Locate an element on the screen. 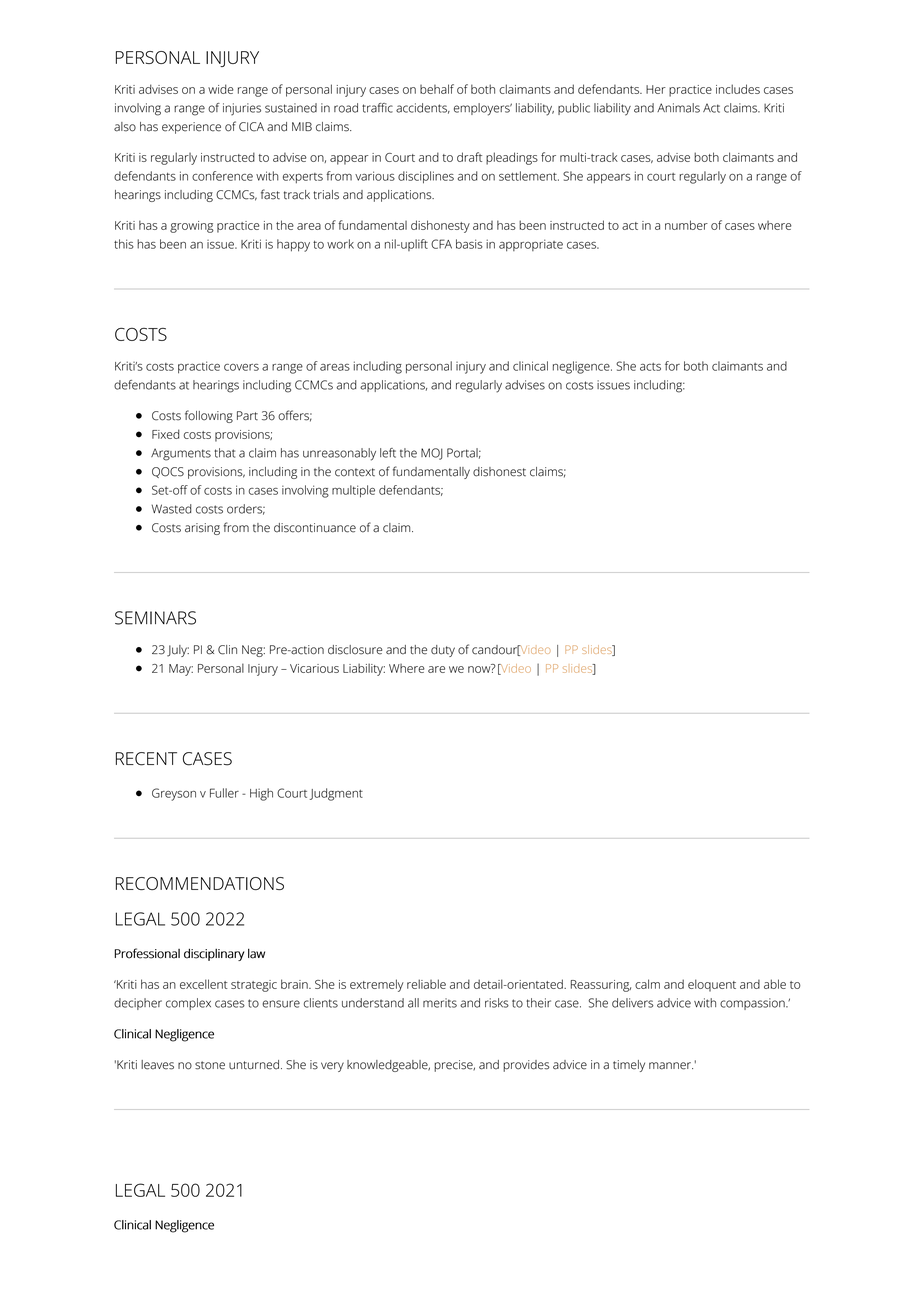  stone is located at coordinates (210, 1065).
